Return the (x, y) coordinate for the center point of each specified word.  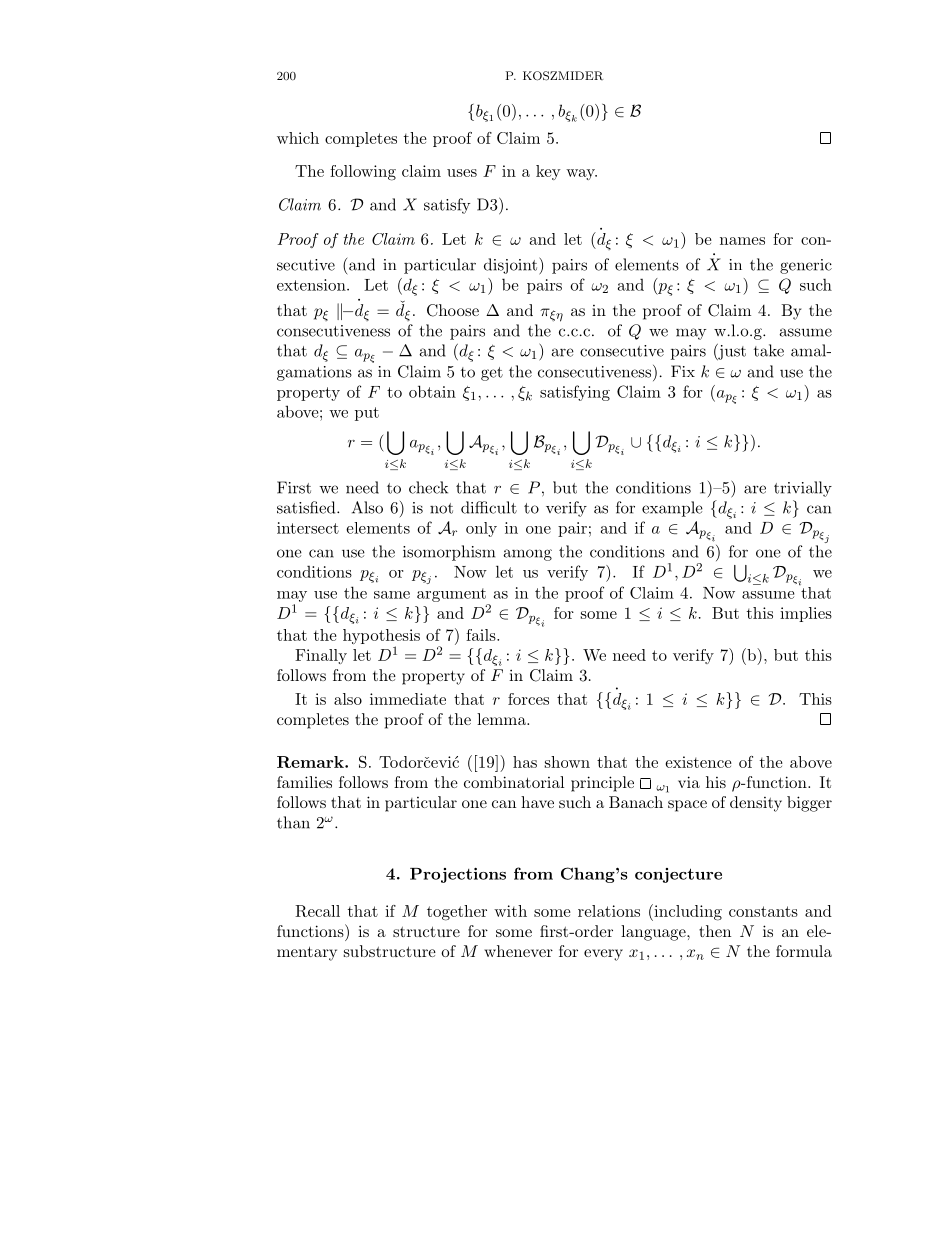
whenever (518, 951)
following (363, 173)
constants (763, 911)
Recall (317, 911)
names (742, 241)
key (548, 172)
